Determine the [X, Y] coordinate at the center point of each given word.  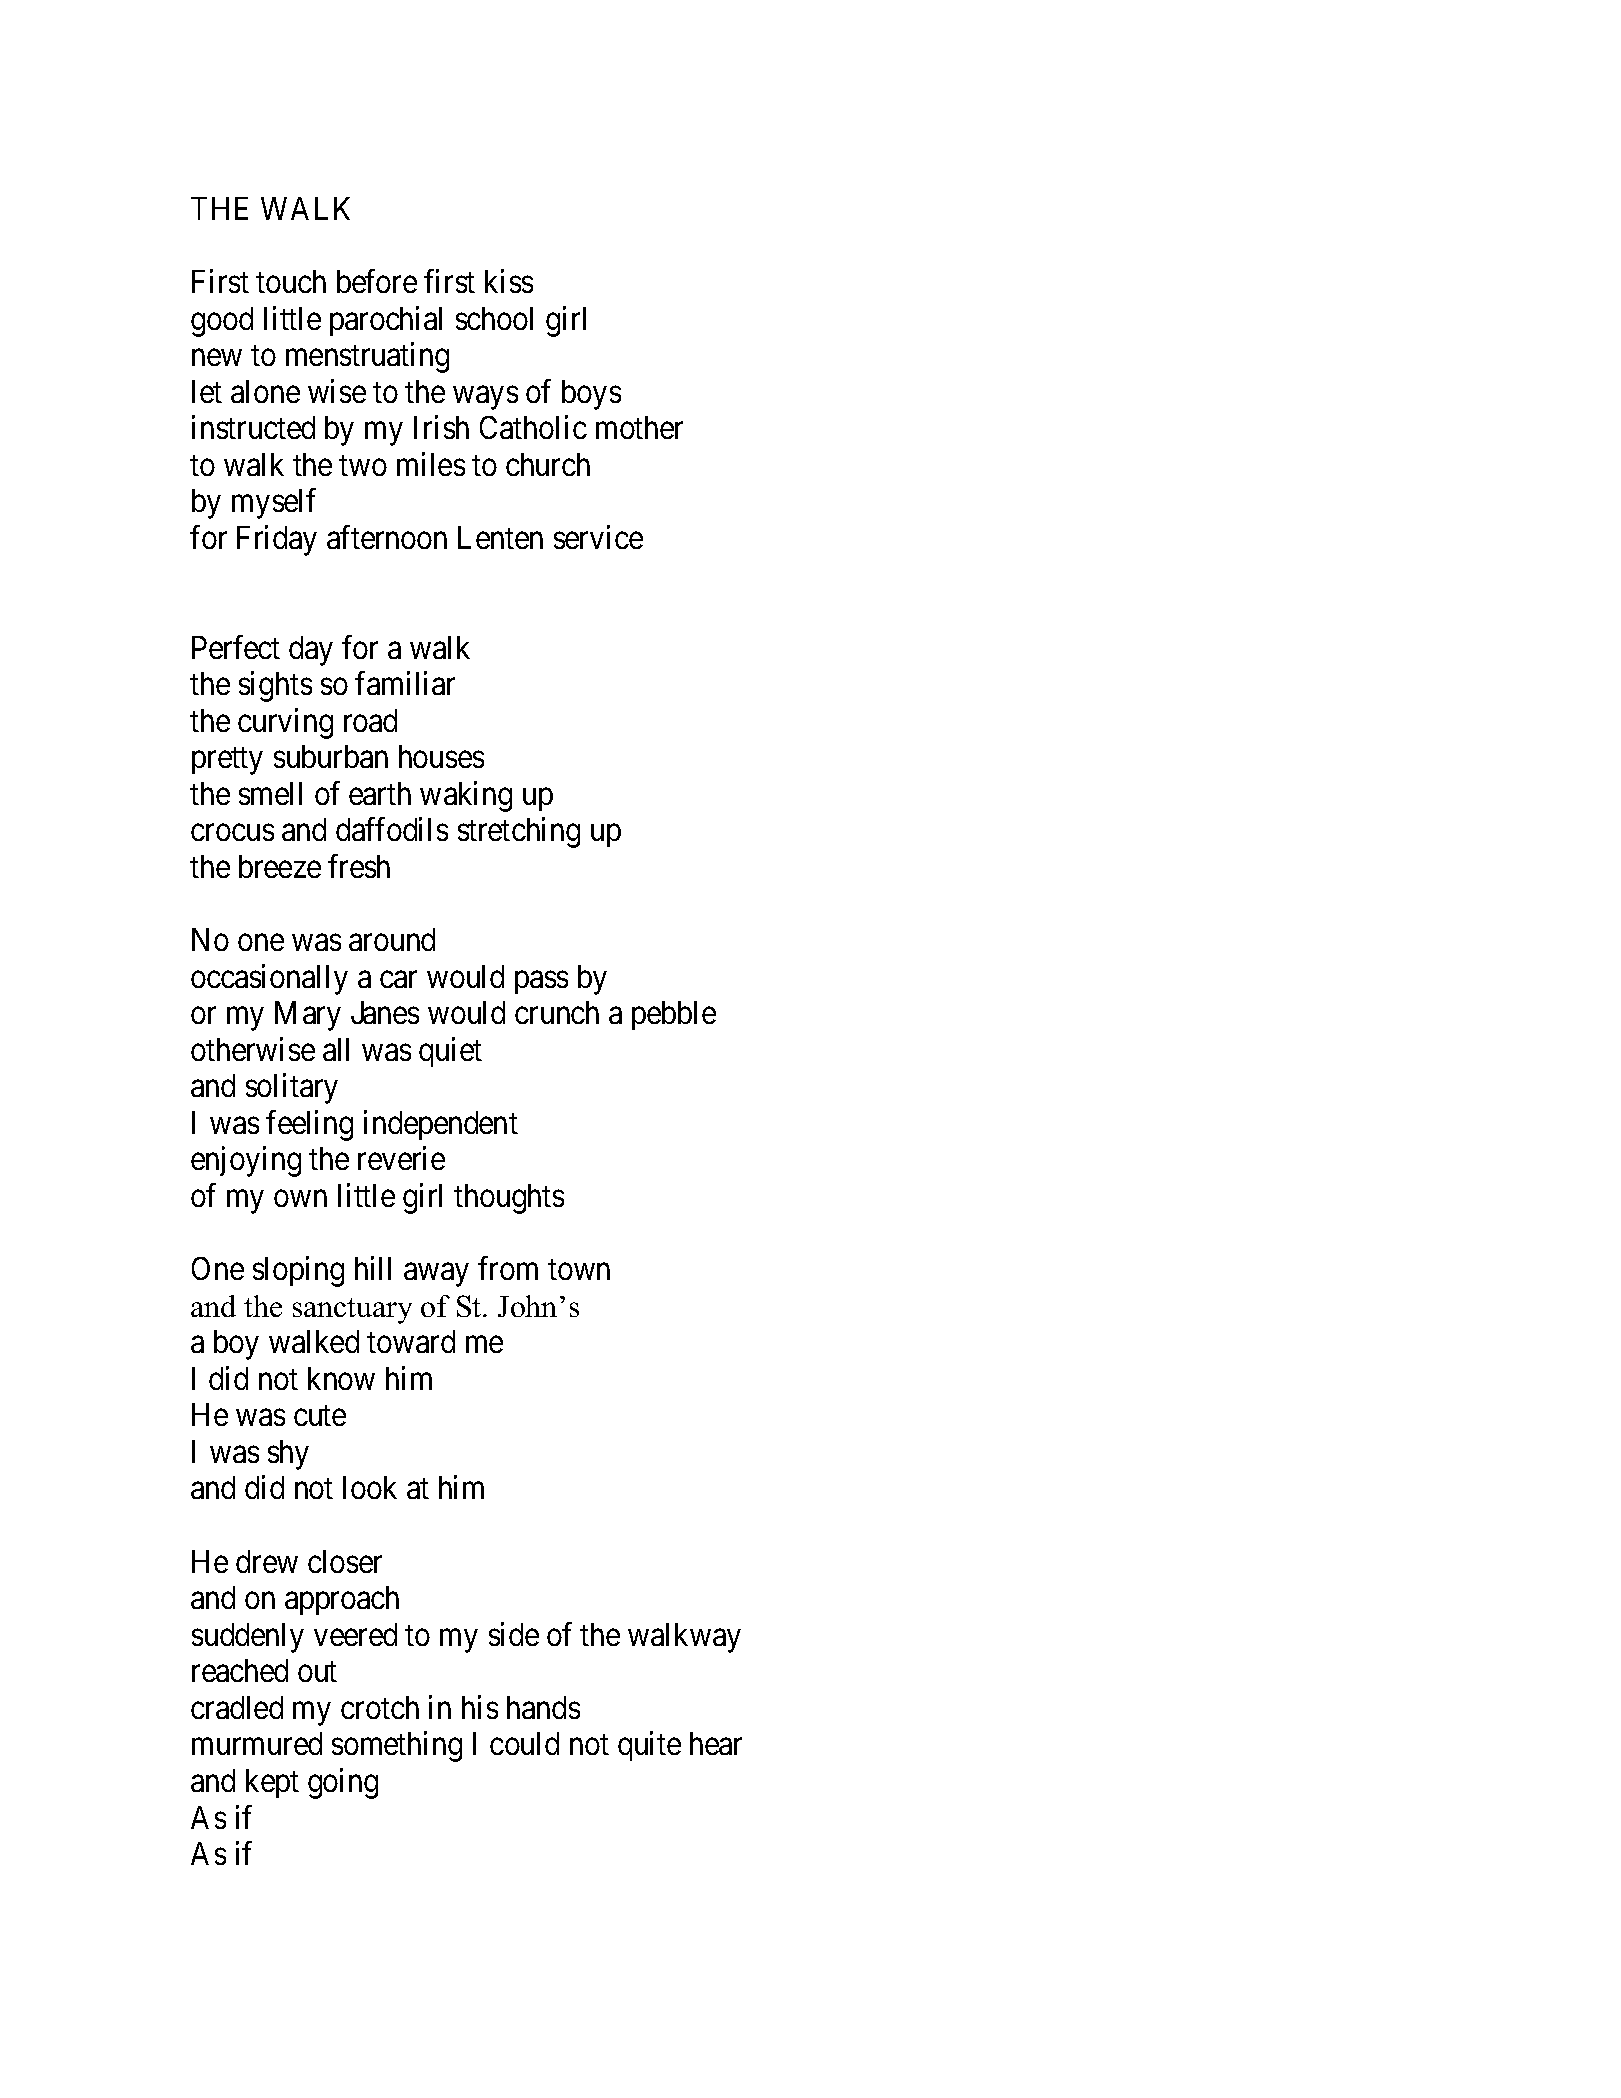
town [579, 1270]
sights [275, 686]
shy [288, 1455]
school [494, 318]
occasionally [269, 979]
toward [411, 1341]
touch [291, 281]
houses [441, 756]
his [480, 1707]
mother [639, 427]
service [598, 537]
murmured [257, 1743]
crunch [557, 1012]
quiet [450, 1052]
